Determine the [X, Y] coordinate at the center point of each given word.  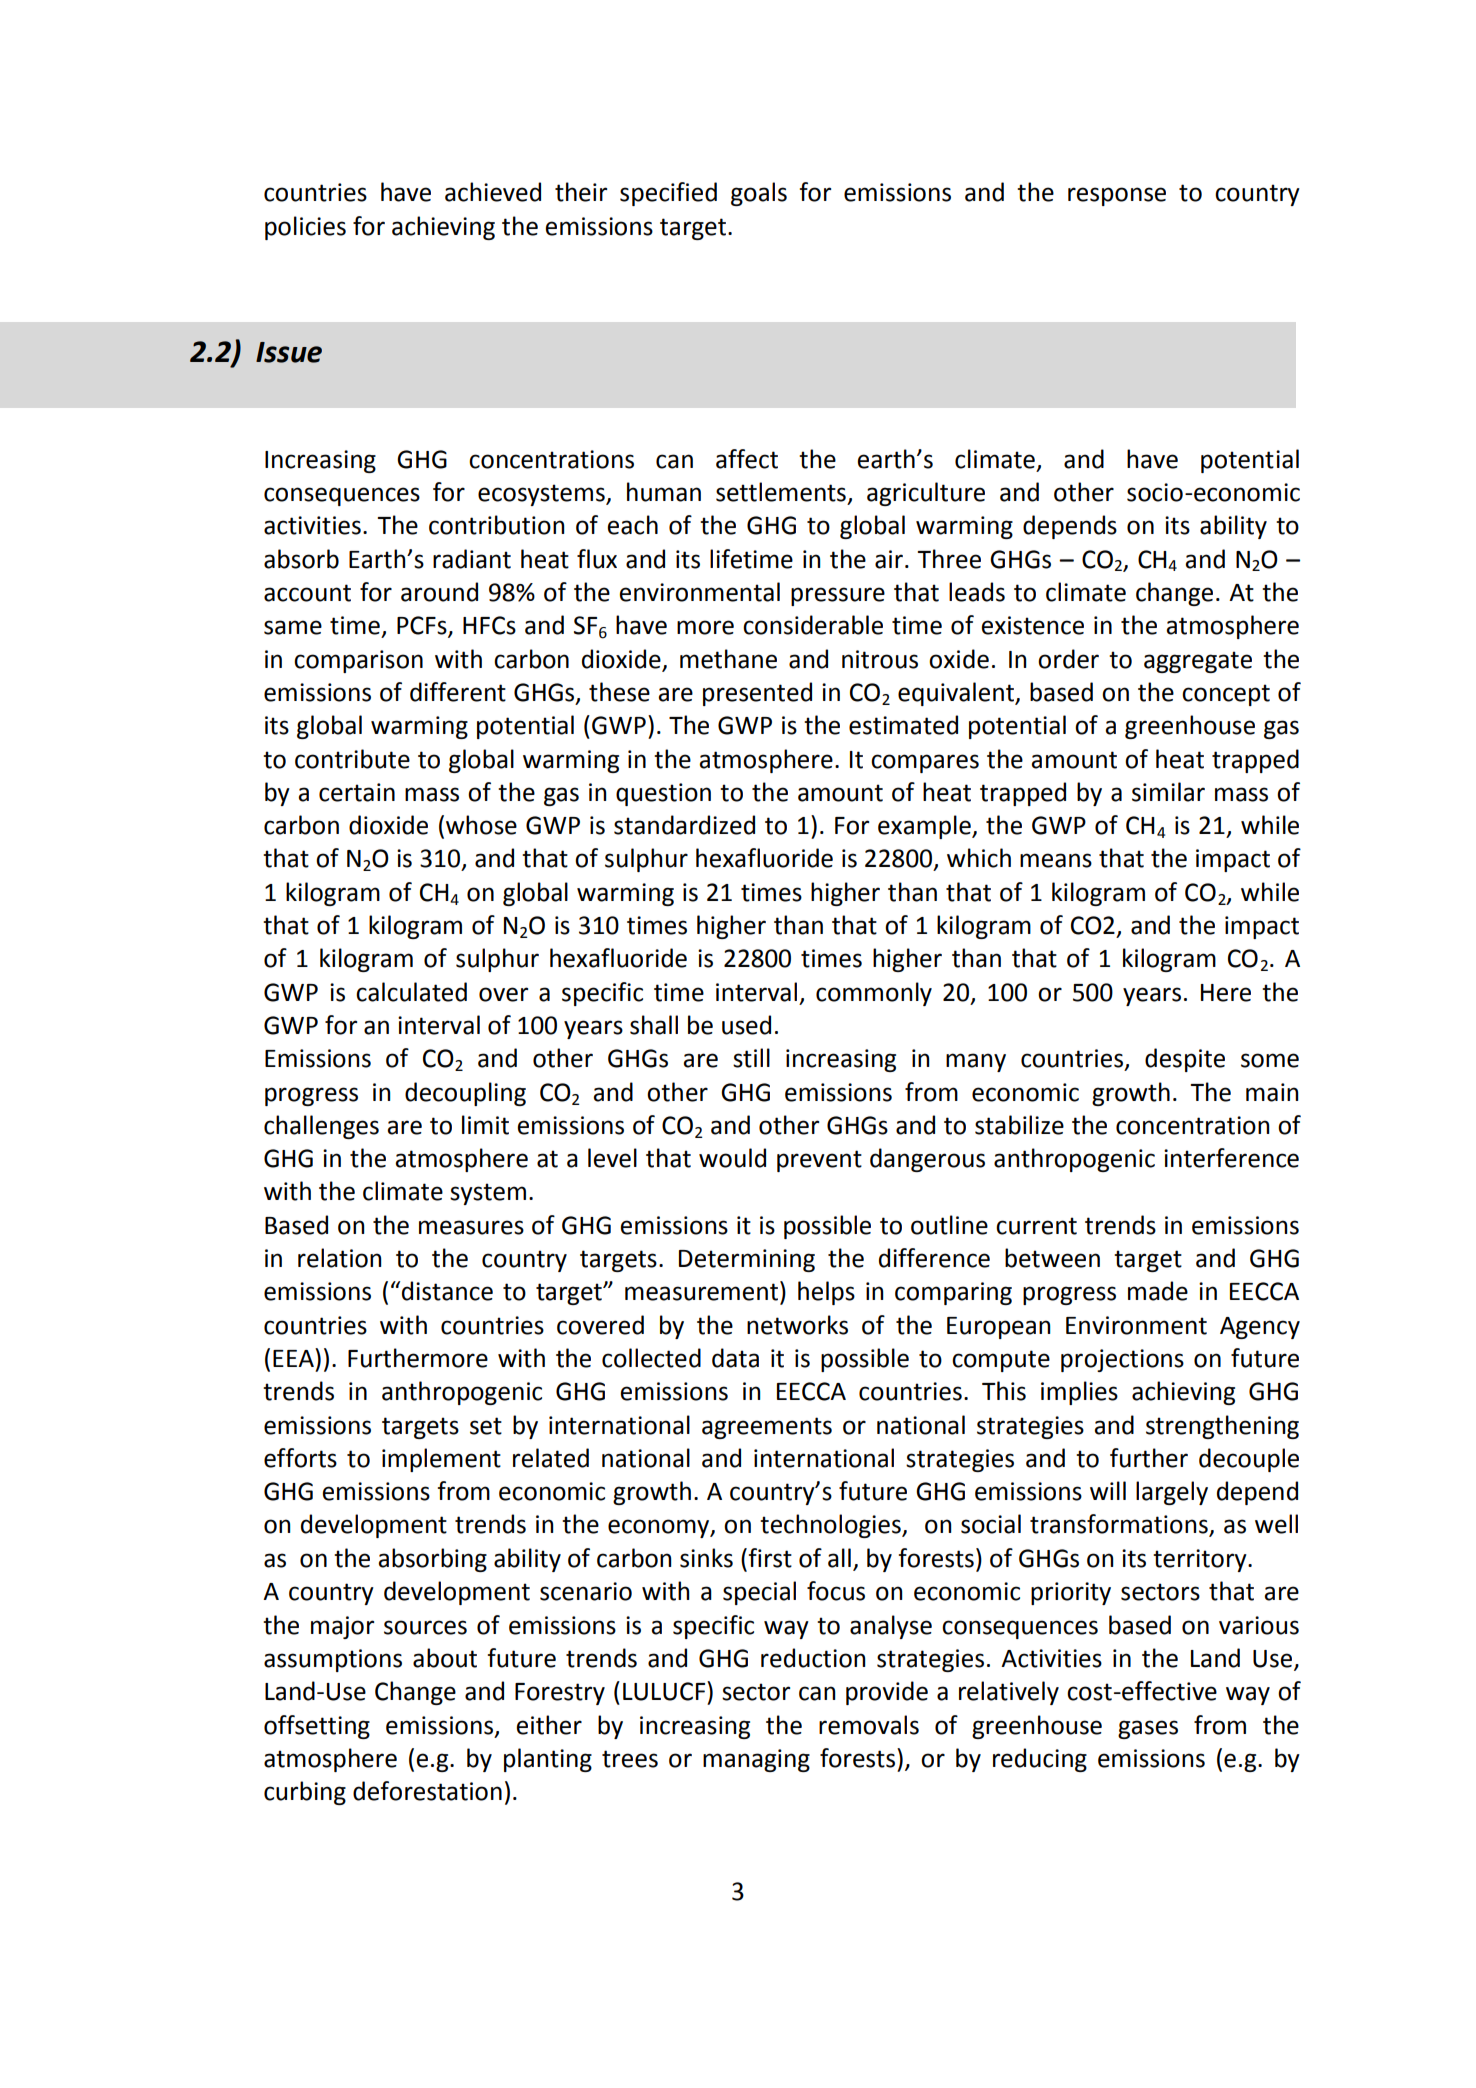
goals [759, 194]
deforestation [427, 1791]
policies [305, 228]
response [1117, 196]
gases [1148, 1729]
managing [756, 1760]
